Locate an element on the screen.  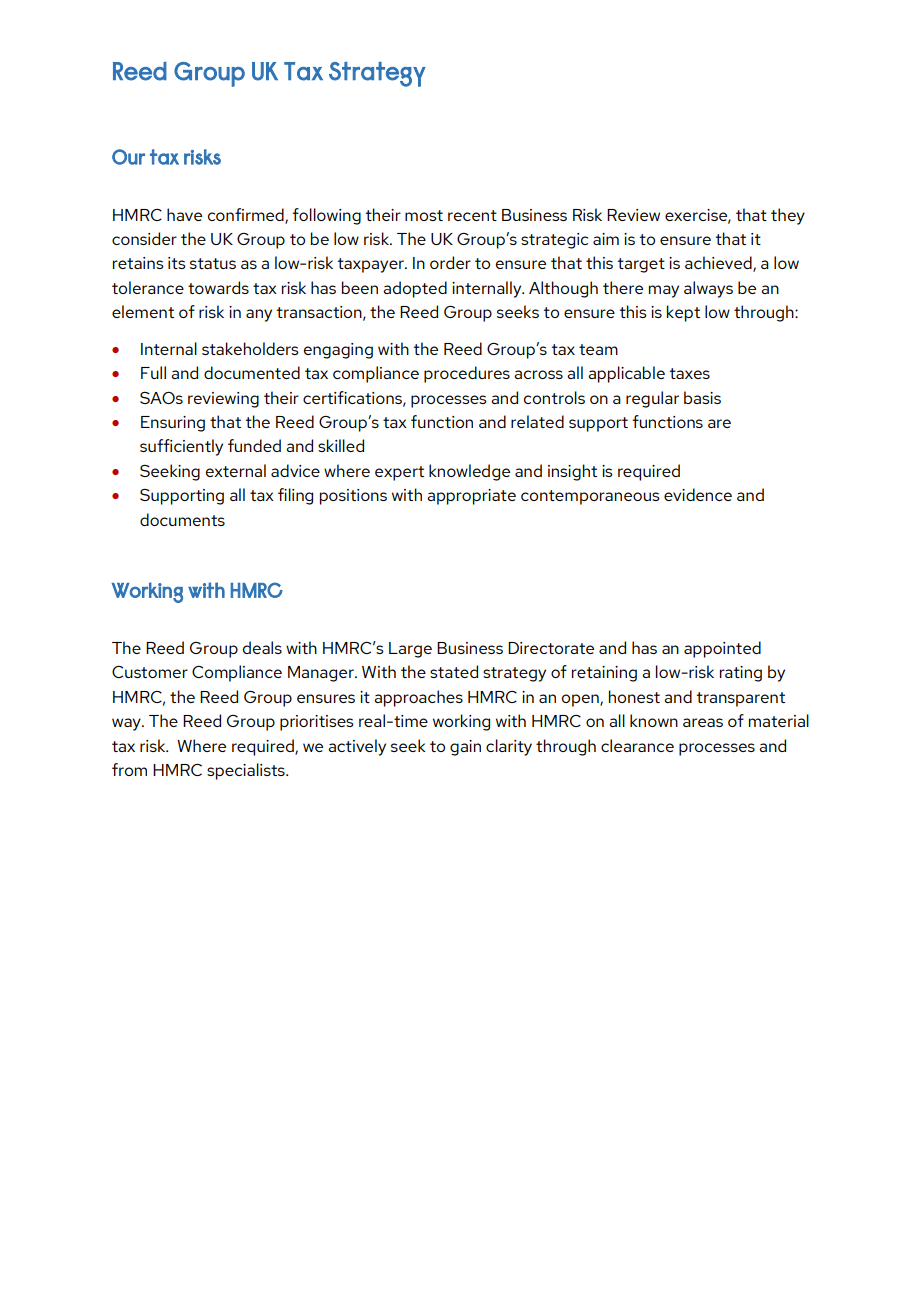
they is located at coordinates (788, 216).
